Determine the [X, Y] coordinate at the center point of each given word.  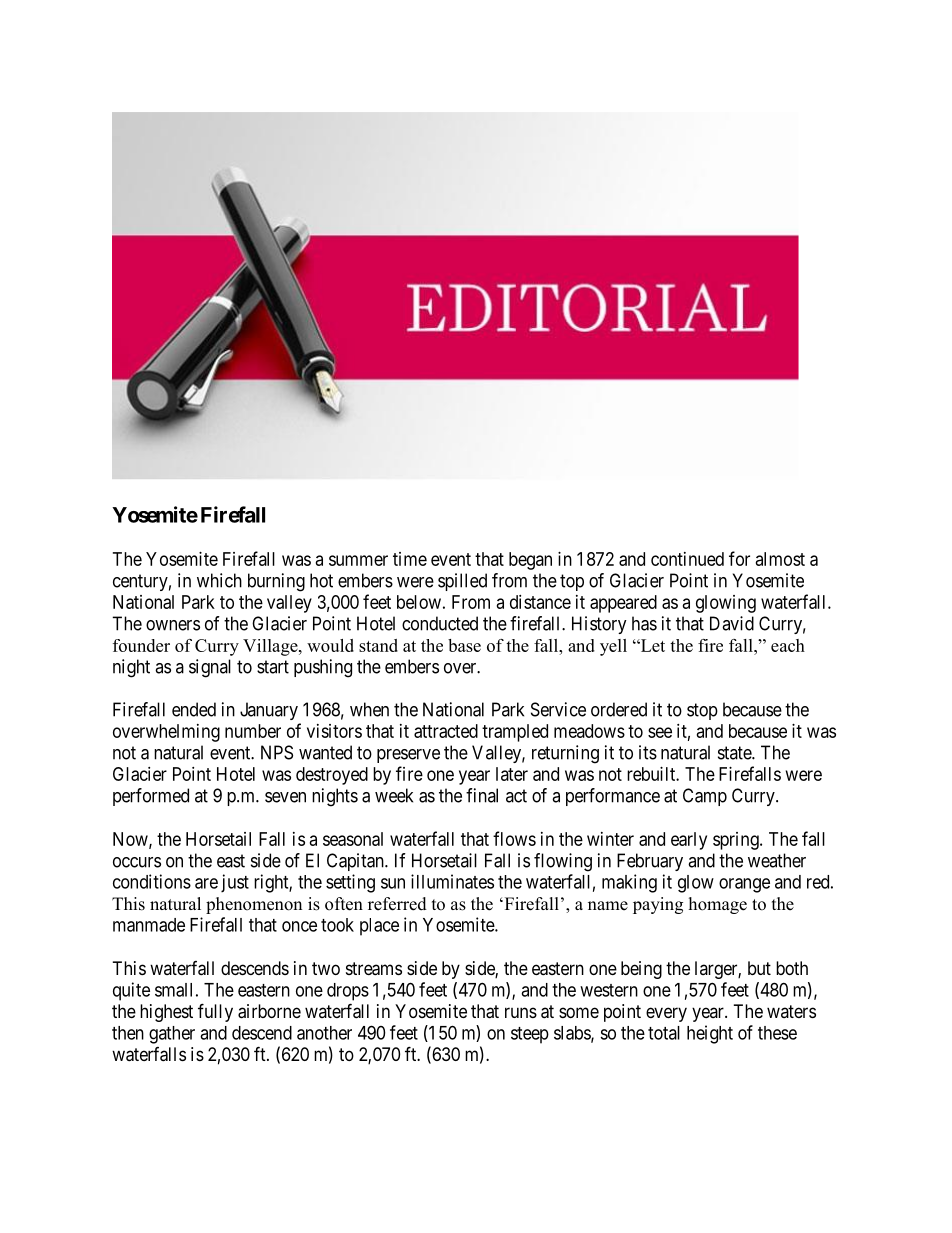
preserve [408, 756]
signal [210, 668]
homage [718, 905]
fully [215, 1012]
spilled [462, 582]
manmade [149, 925]
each [788, 645]
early [689, 841]
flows [514, 838]
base [464, 645]
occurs [137, 862]
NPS [277, 752]
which [219, 580]
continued [687, 559]
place [379, 927]
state [735, 753]
